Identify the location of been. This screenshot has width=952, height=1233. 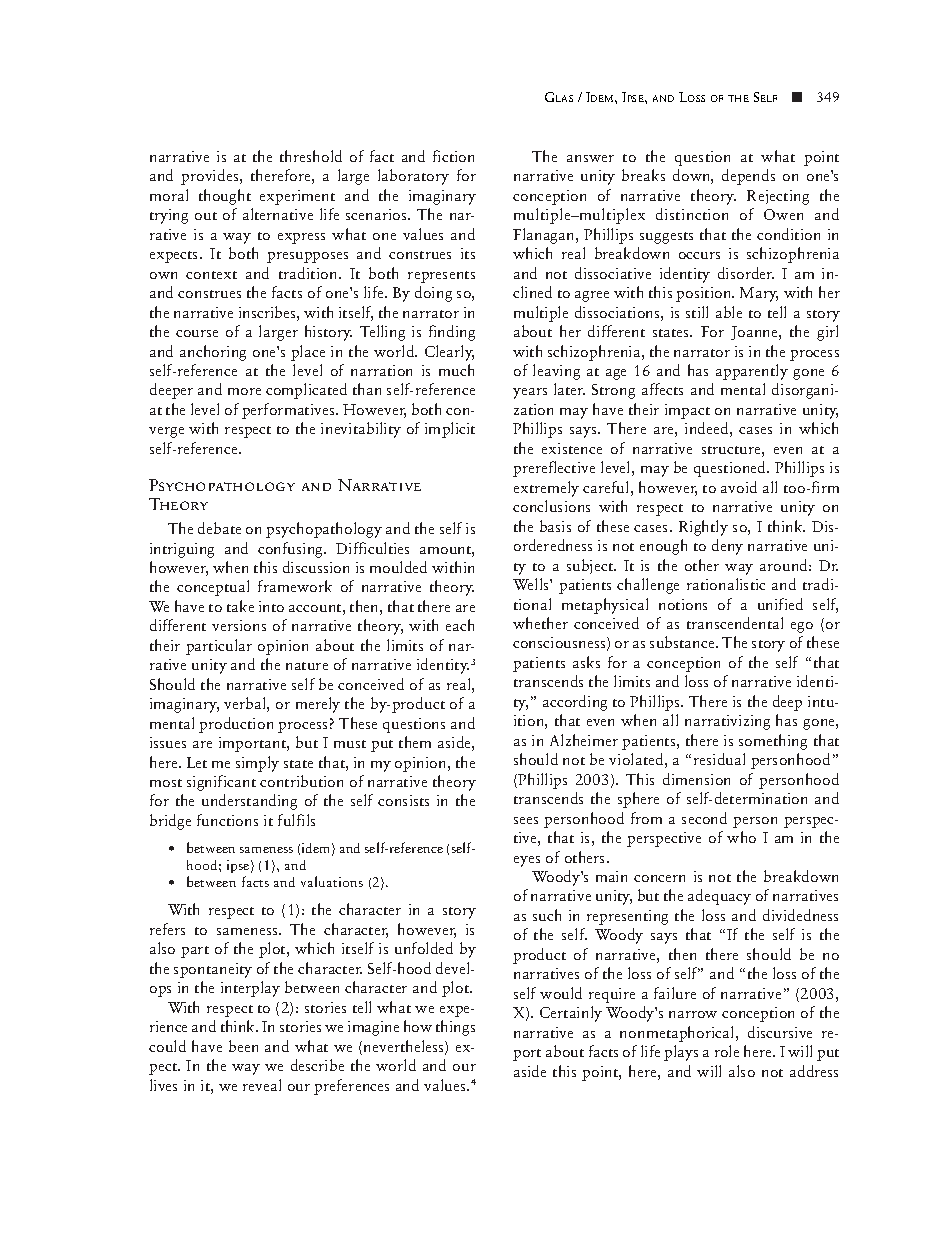
(243, 1046).
